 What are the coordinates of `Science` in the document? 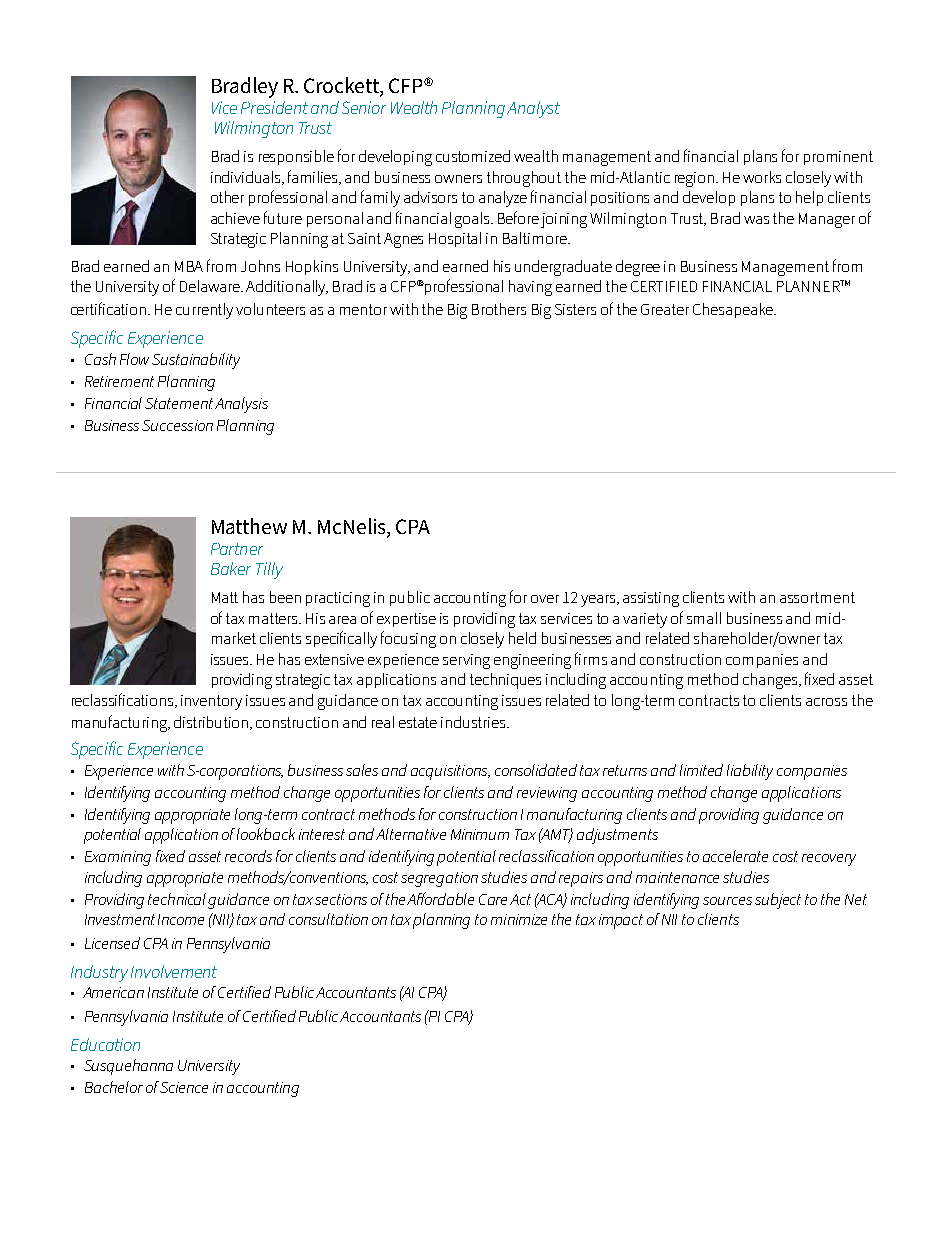 It's located at (184, 1087).
